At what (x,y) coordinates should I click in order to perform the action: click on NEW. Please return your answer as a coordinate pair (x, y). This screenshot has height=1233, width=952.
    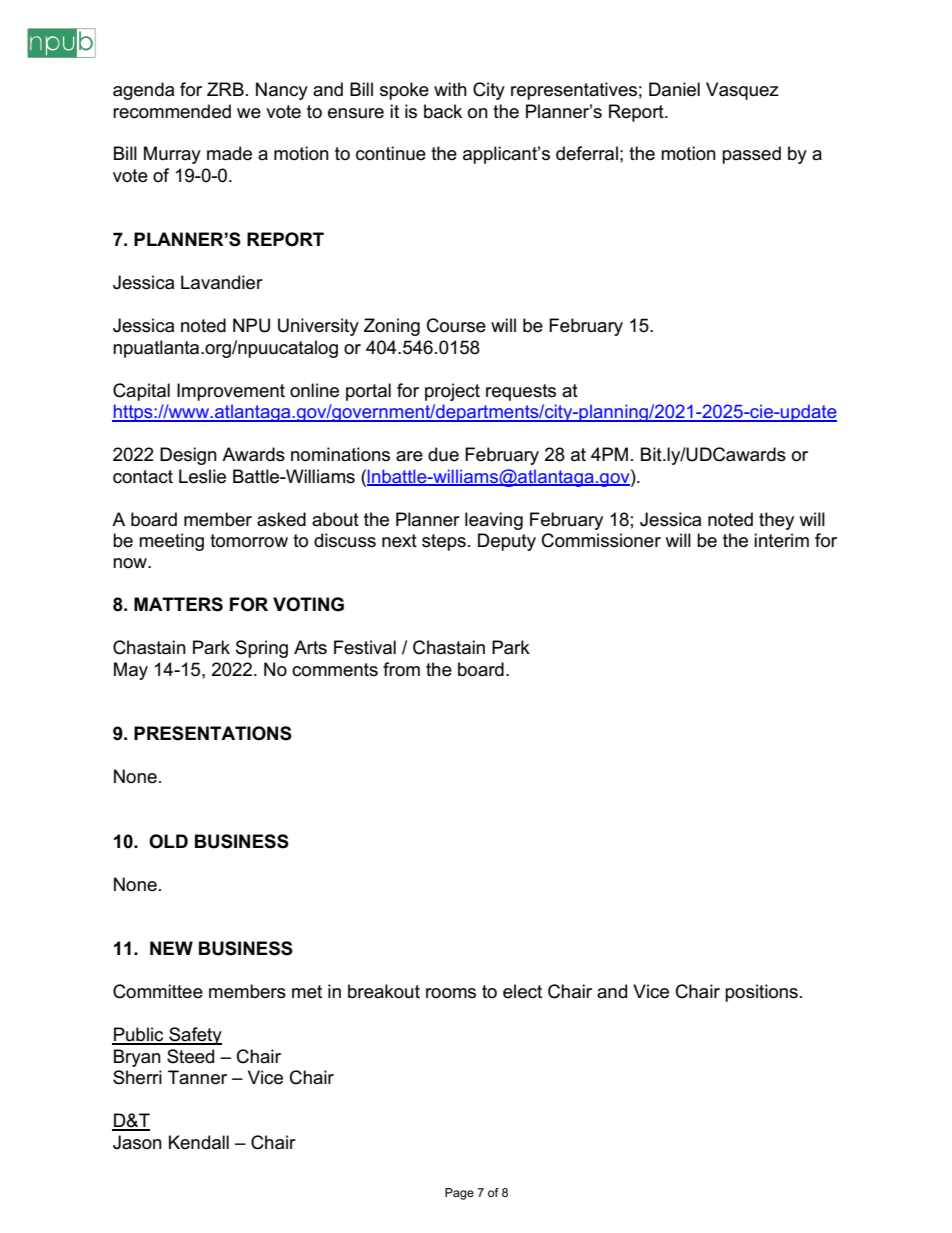
    Looking at the image, I should click on (171, 948).
